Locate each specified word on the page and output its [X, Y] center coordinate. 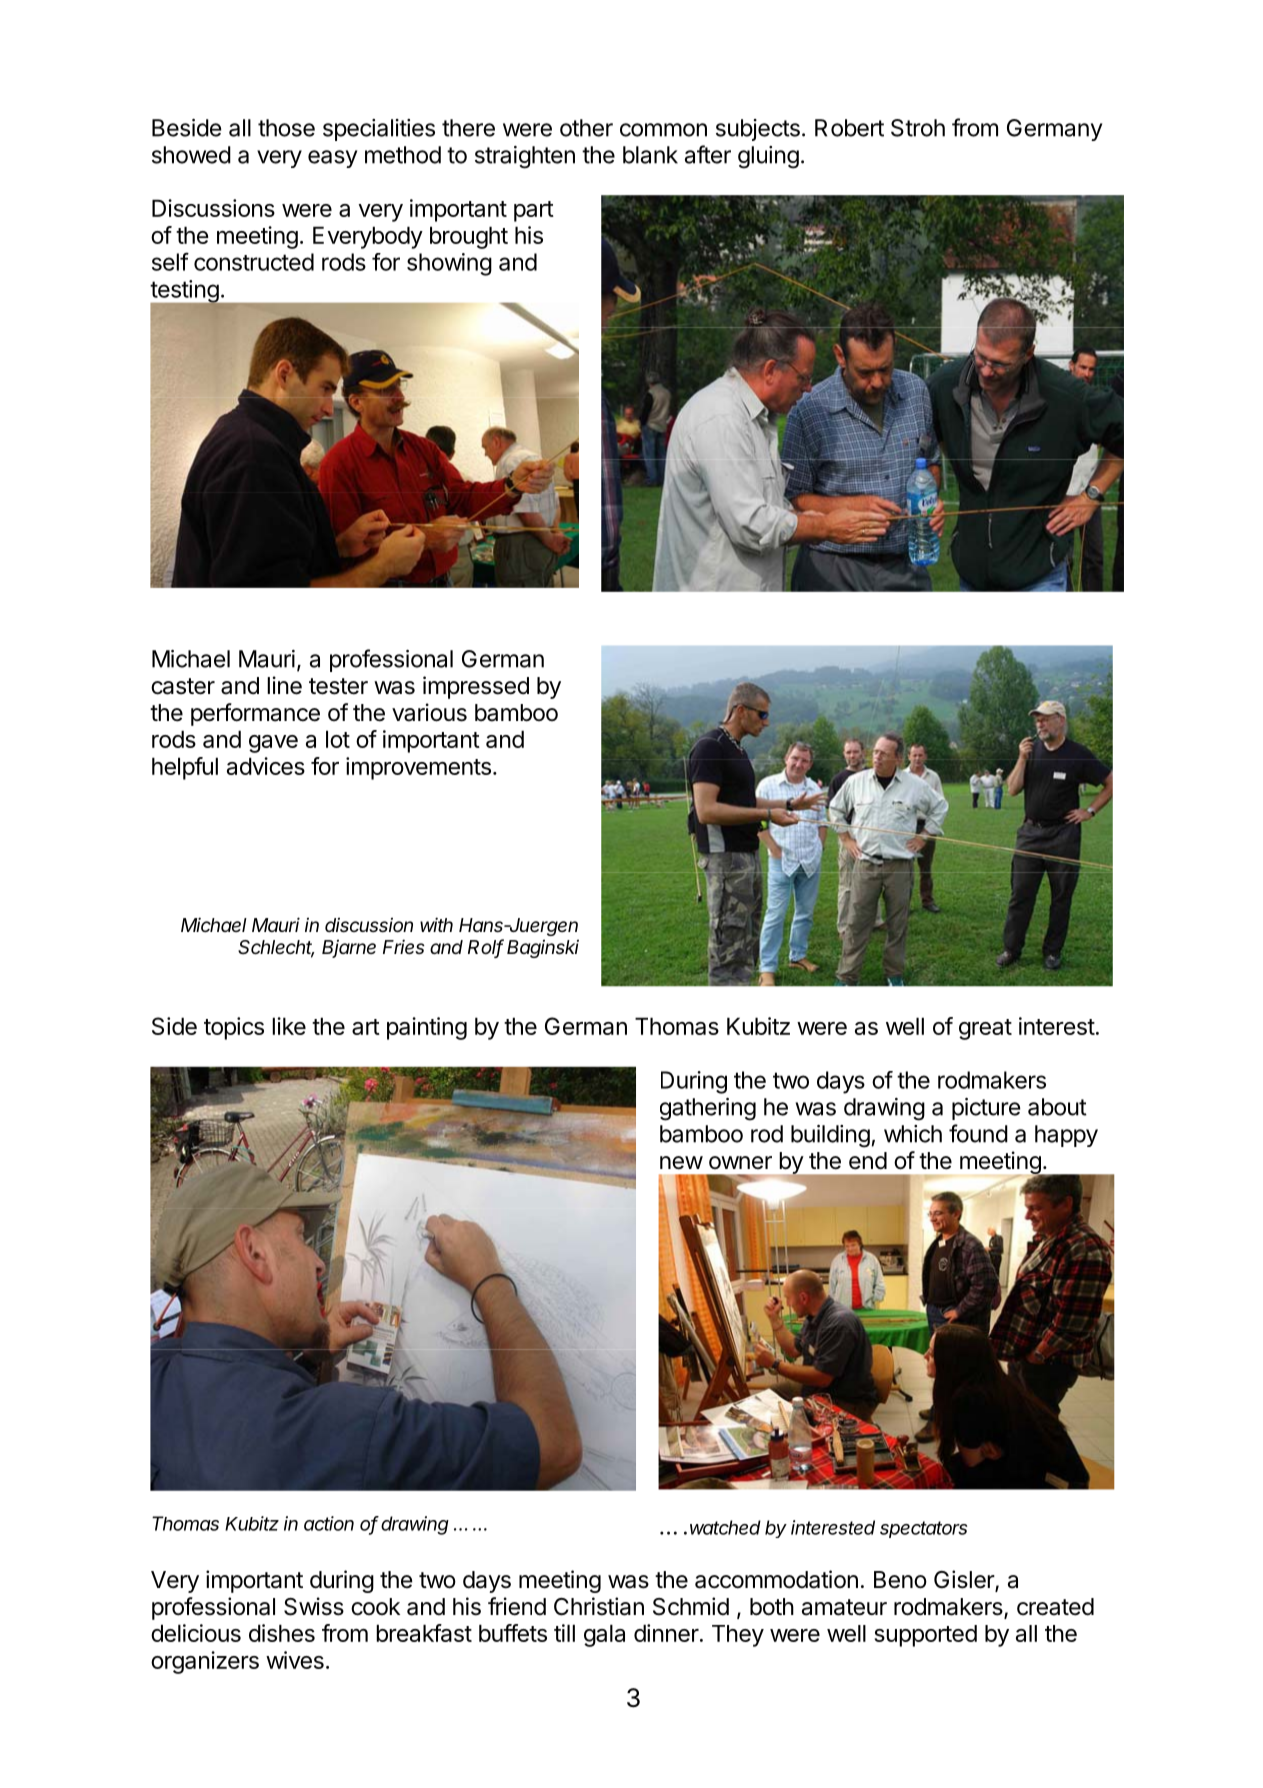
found [978, 1133]
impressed [476, 687]
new [681, 1163]
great [985, 1029]
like [289, 1026]
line [284, 685]
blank [650, 155]
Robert [849, 128]
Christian [599, 1606]
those [286, 128]
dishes [282, 1633]
